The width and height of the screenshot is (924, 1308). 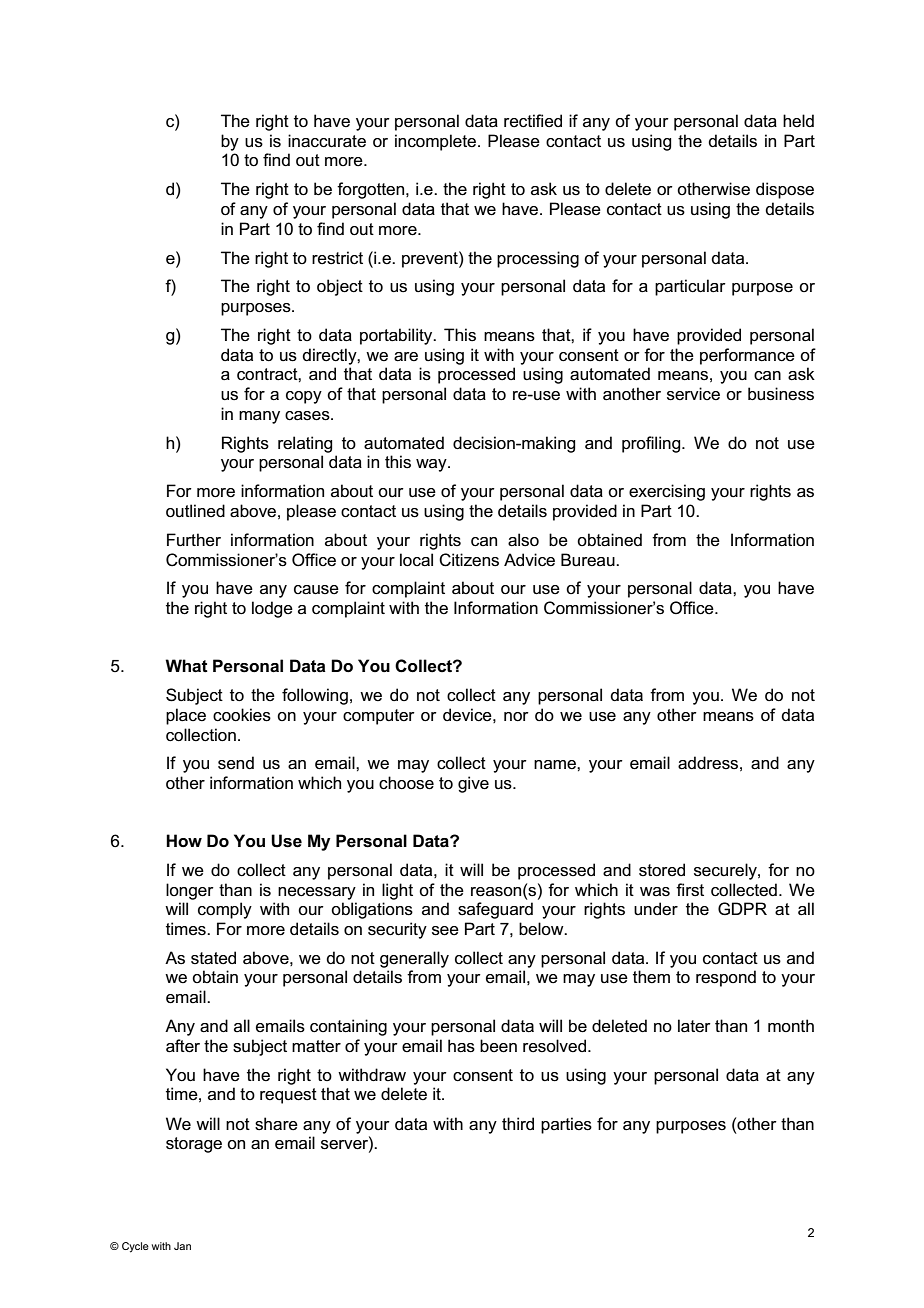 I want to click on incomplete, so click(x=435, y=142).
